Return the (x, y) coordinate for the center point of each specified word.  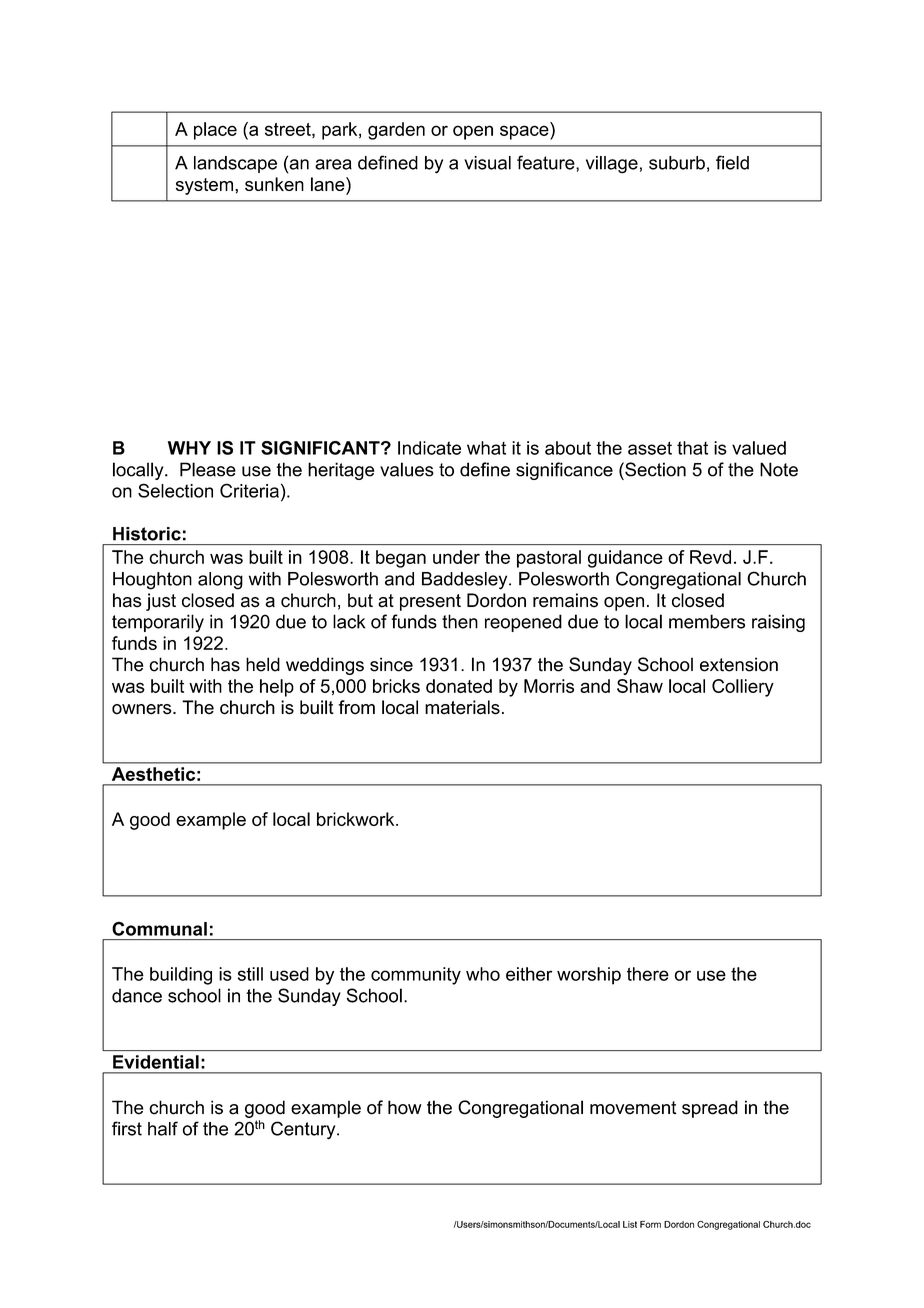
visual (487, 163)
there (648, 974)
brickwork (357, 819)
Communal (159, 929)
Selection (175, 490)
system (204, 186)
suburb (677, 163)
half (163, 1128)
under (456, 557)
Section (654, 469)
